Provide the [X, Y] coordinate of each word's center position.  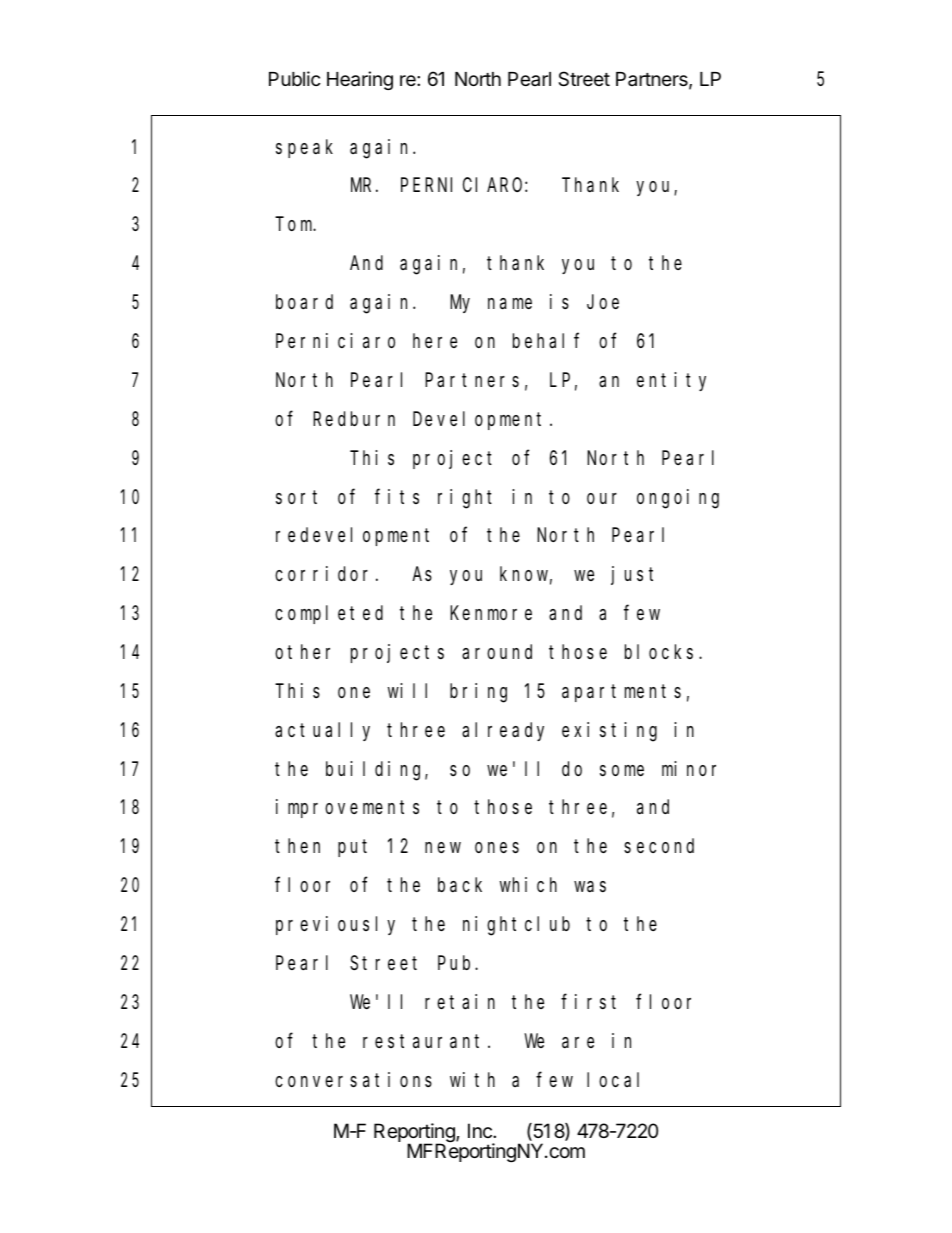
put [352, 848]
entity [671, 381]
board [304, 302]
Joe [603, 302]
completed [329, 614]
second [659, 846]
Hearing [360, 80]
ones [497, 847]
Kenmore [491, 613]
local [613, 1079]
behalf [546, 341]
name [510, 304]
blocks [659, 651]
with [472, 1079]
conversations [353, 1080]
